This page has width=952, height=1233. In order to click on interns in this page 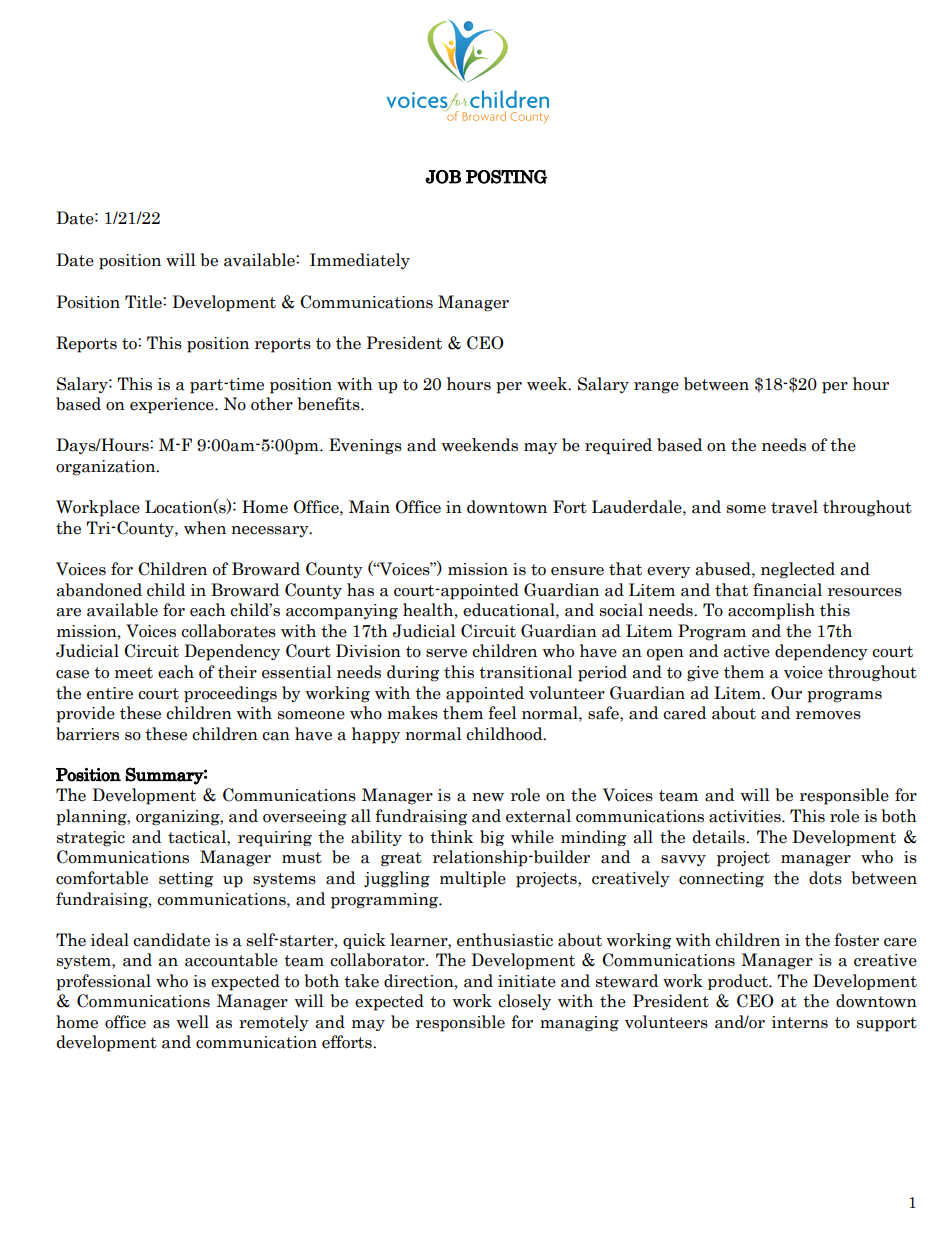, I will do `click(800, 1022)`.
